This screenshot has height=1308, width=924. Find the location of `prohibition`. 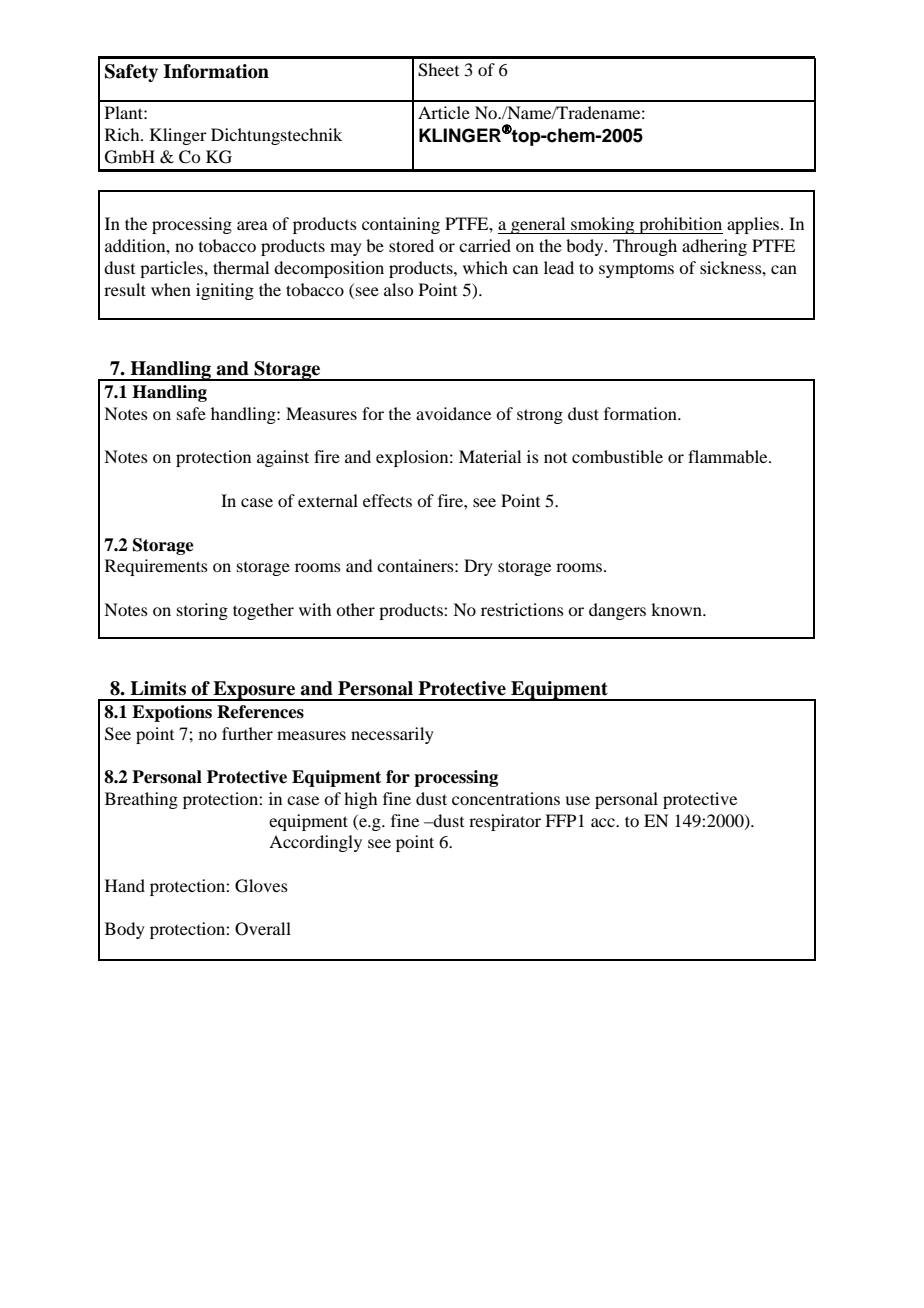

prohibition is located at coordinates (680, 225).
